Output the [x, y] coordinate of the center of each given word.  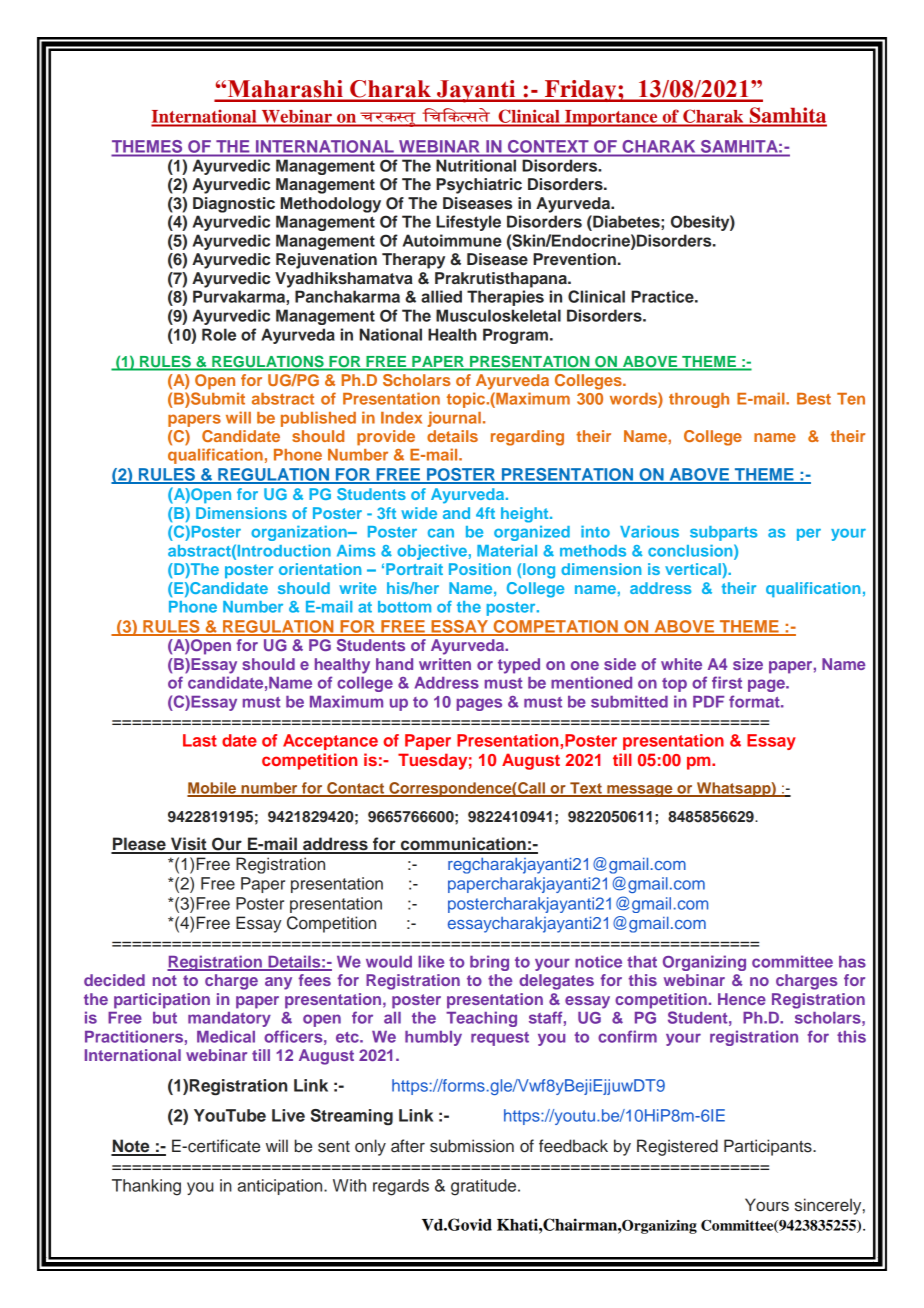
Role [219, 334]
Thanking [146, 1187]
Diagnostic [234, 205]
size [748, 664]
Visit [189, 845]
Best [814, 399]
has [852, 962]
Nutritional [476, 165]
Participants [769, 1147]
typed [519, 666]
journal [454, 419]
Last [200, 740]
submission [472, 1146]
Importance [611, 118]
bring [489, 963]
